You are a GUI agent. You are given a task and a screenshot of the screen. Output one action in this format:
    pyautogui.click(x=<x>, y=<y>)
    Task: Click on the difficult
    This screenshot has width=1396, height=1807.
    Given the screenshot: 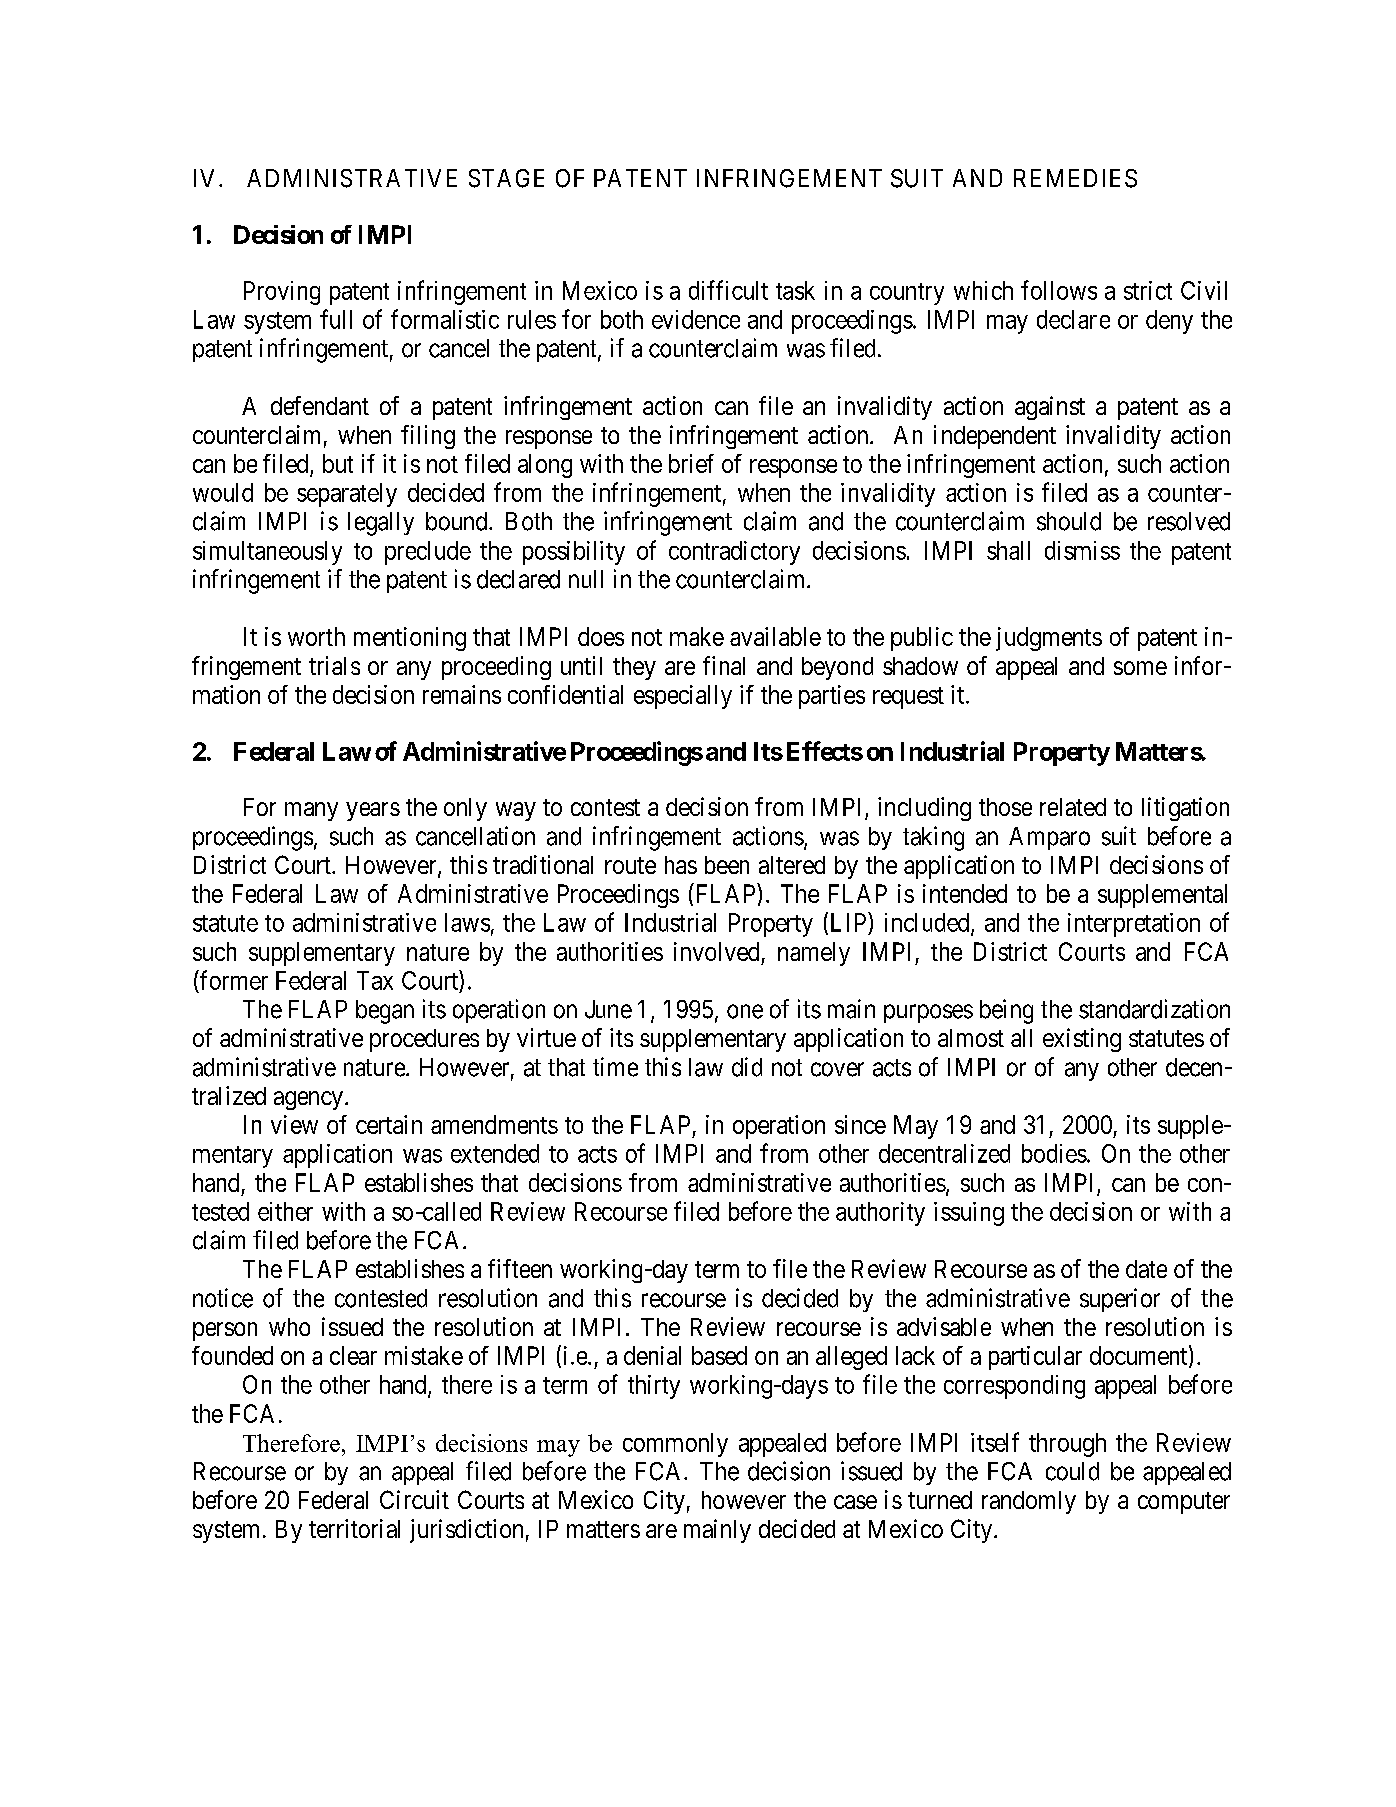 What is the action you would take?
    pyautogui.click(x=728, y=290)
